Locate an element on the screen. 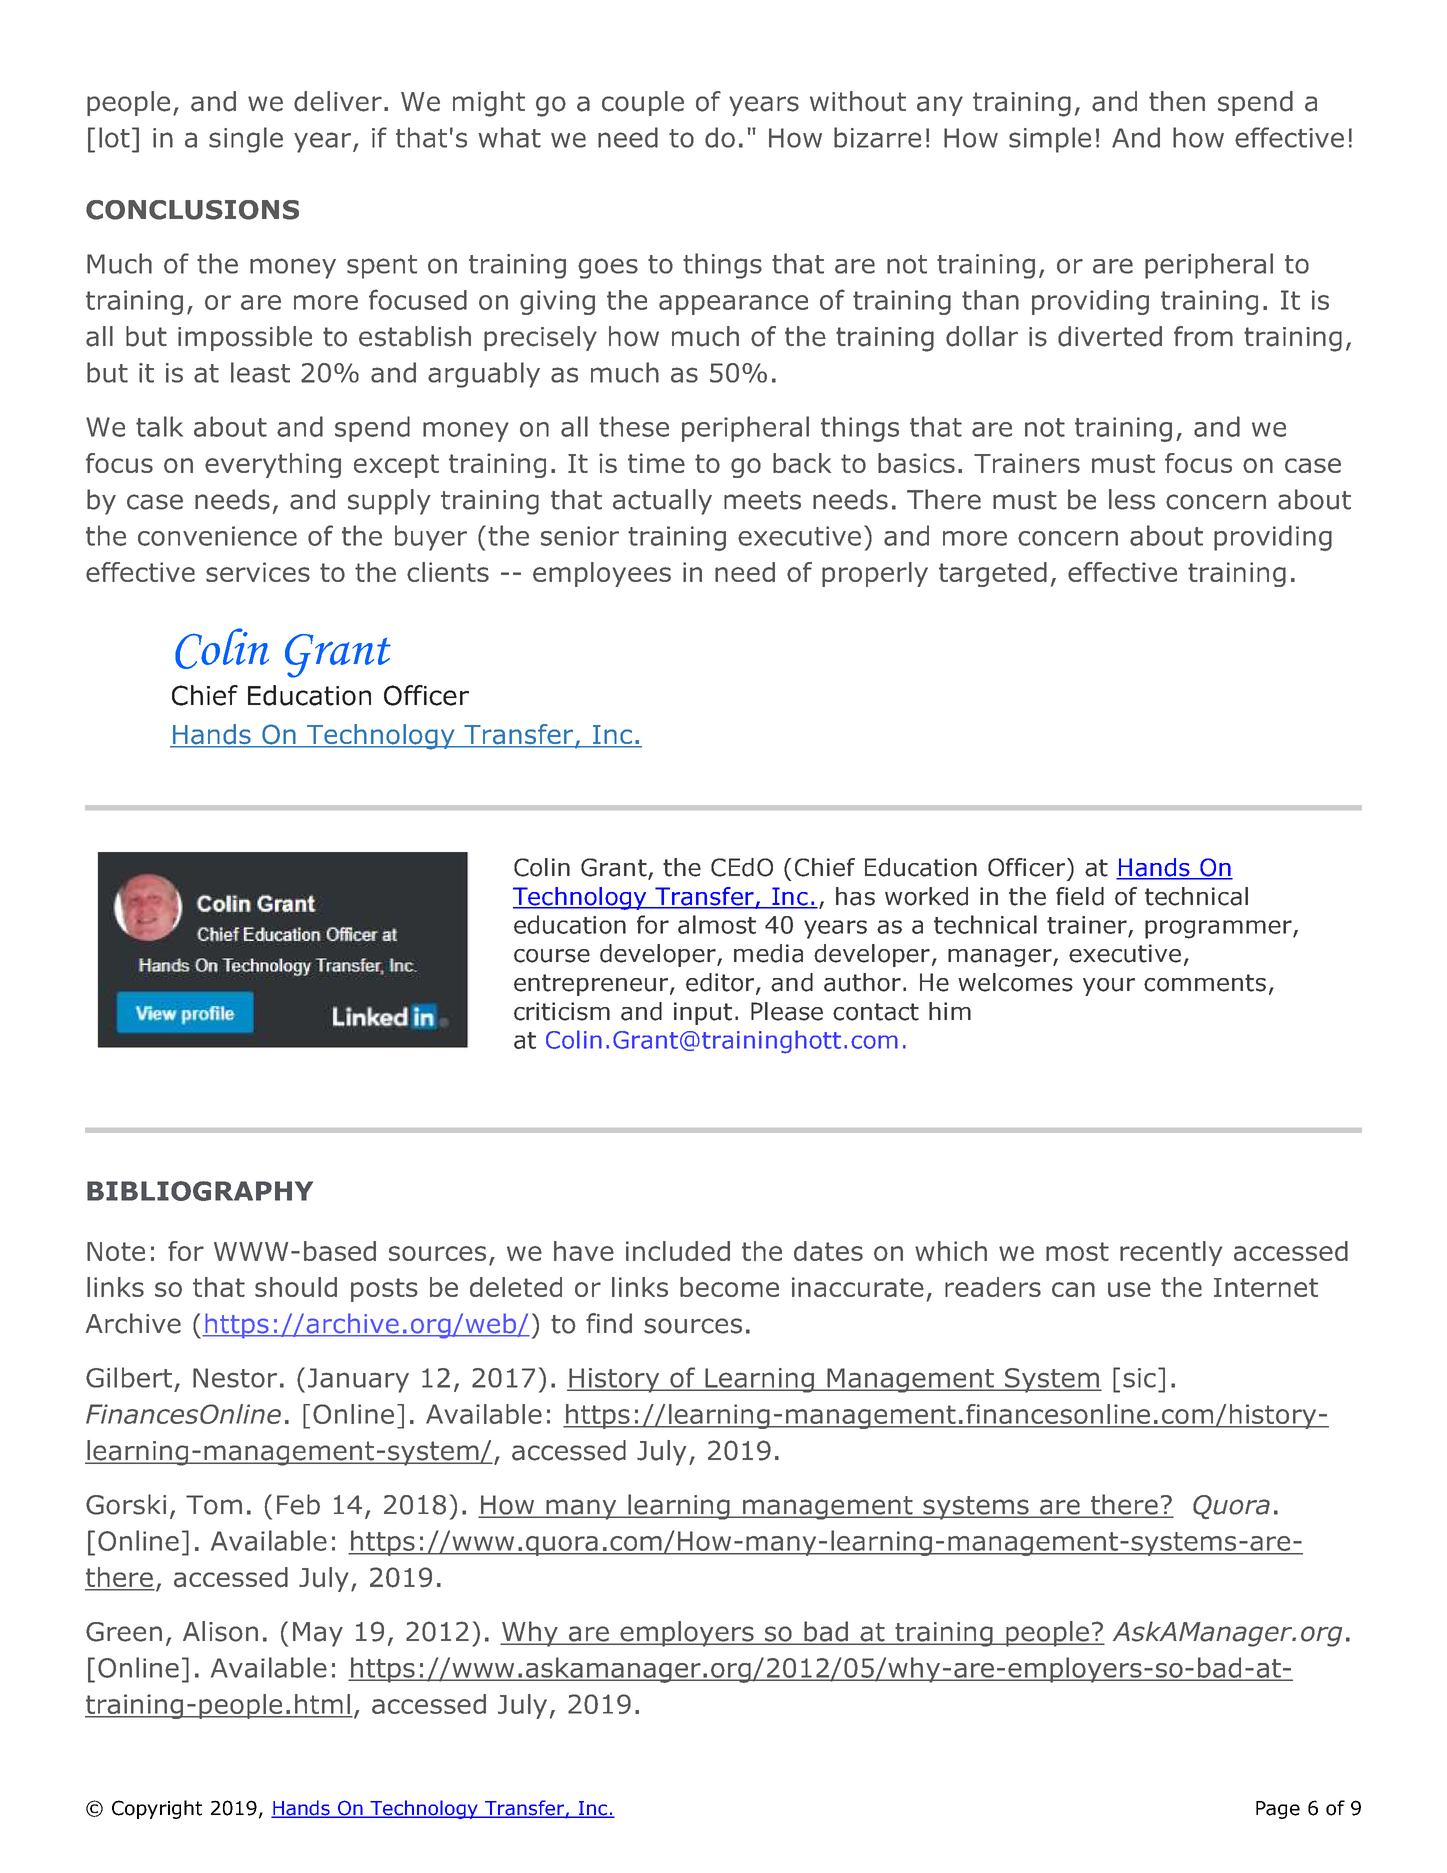 The height and width of the screenshot is (1873, 1447). your is located at coordinates (1109, 987).
